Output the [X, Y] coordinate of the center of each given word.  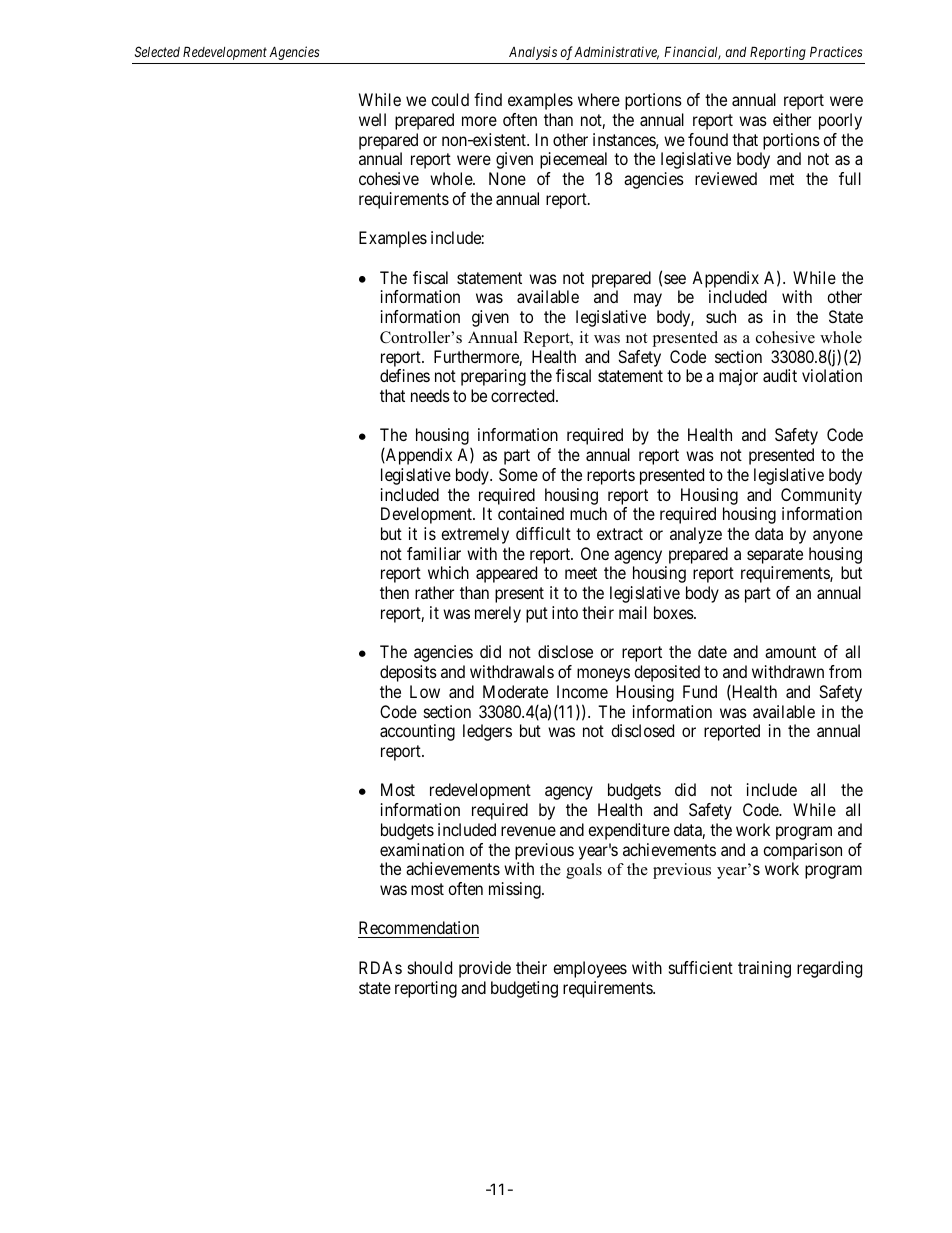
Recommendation [418, 929]
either [792, 119]
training [764, 969]
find [488, 99]
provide [485, 969]
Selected [157, 51]
